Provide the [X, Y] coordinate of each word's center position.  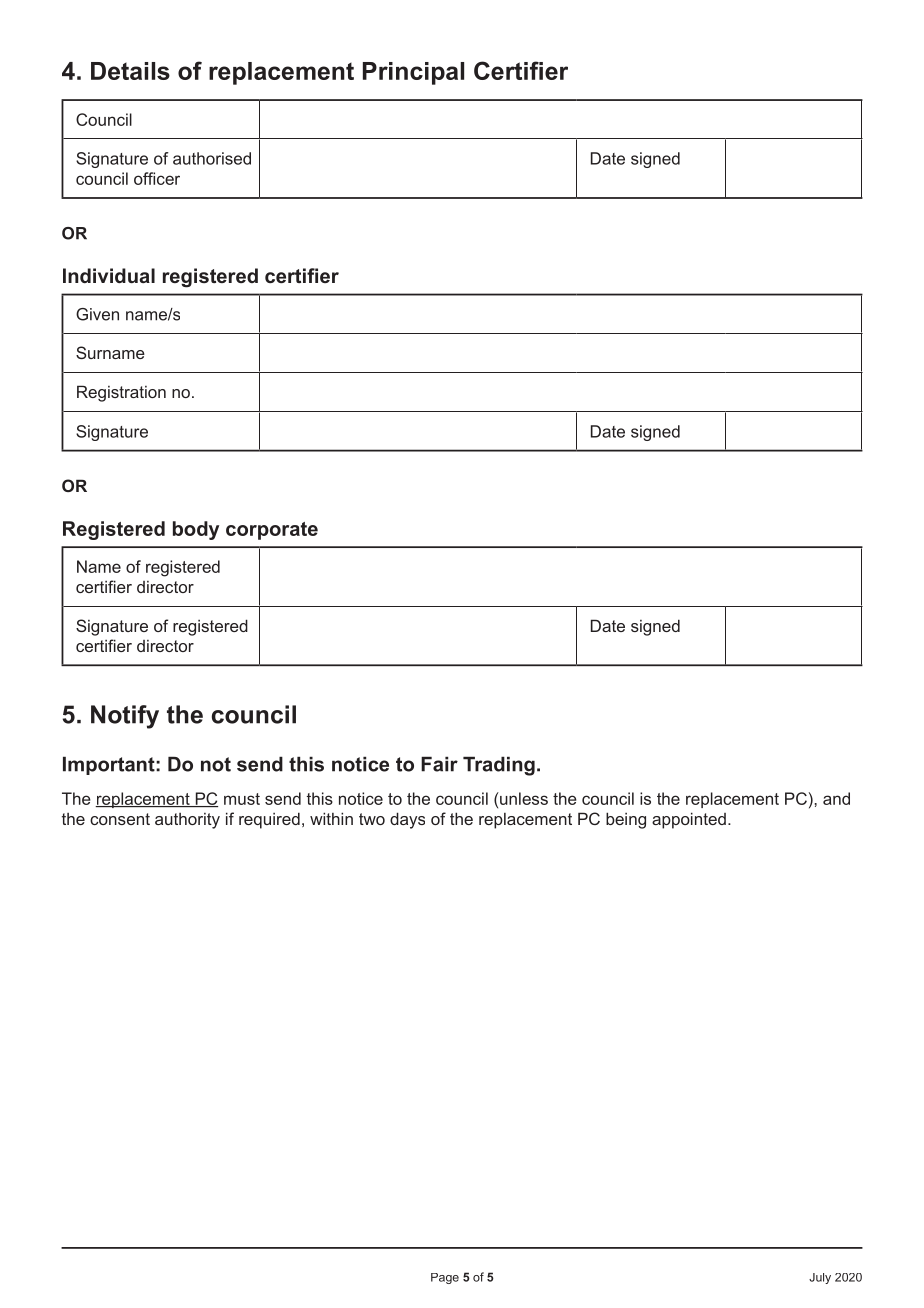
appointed [689, 820]
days [407, 820]
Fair [439, 764]
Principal [413, 73]
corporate [272, 531]
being [626, 820]
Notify [125, 717]
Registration [121, 393]
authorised [212, 158]
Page [445, 1278]
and [836, 798]
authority [187, 821]
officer [157, 178]
